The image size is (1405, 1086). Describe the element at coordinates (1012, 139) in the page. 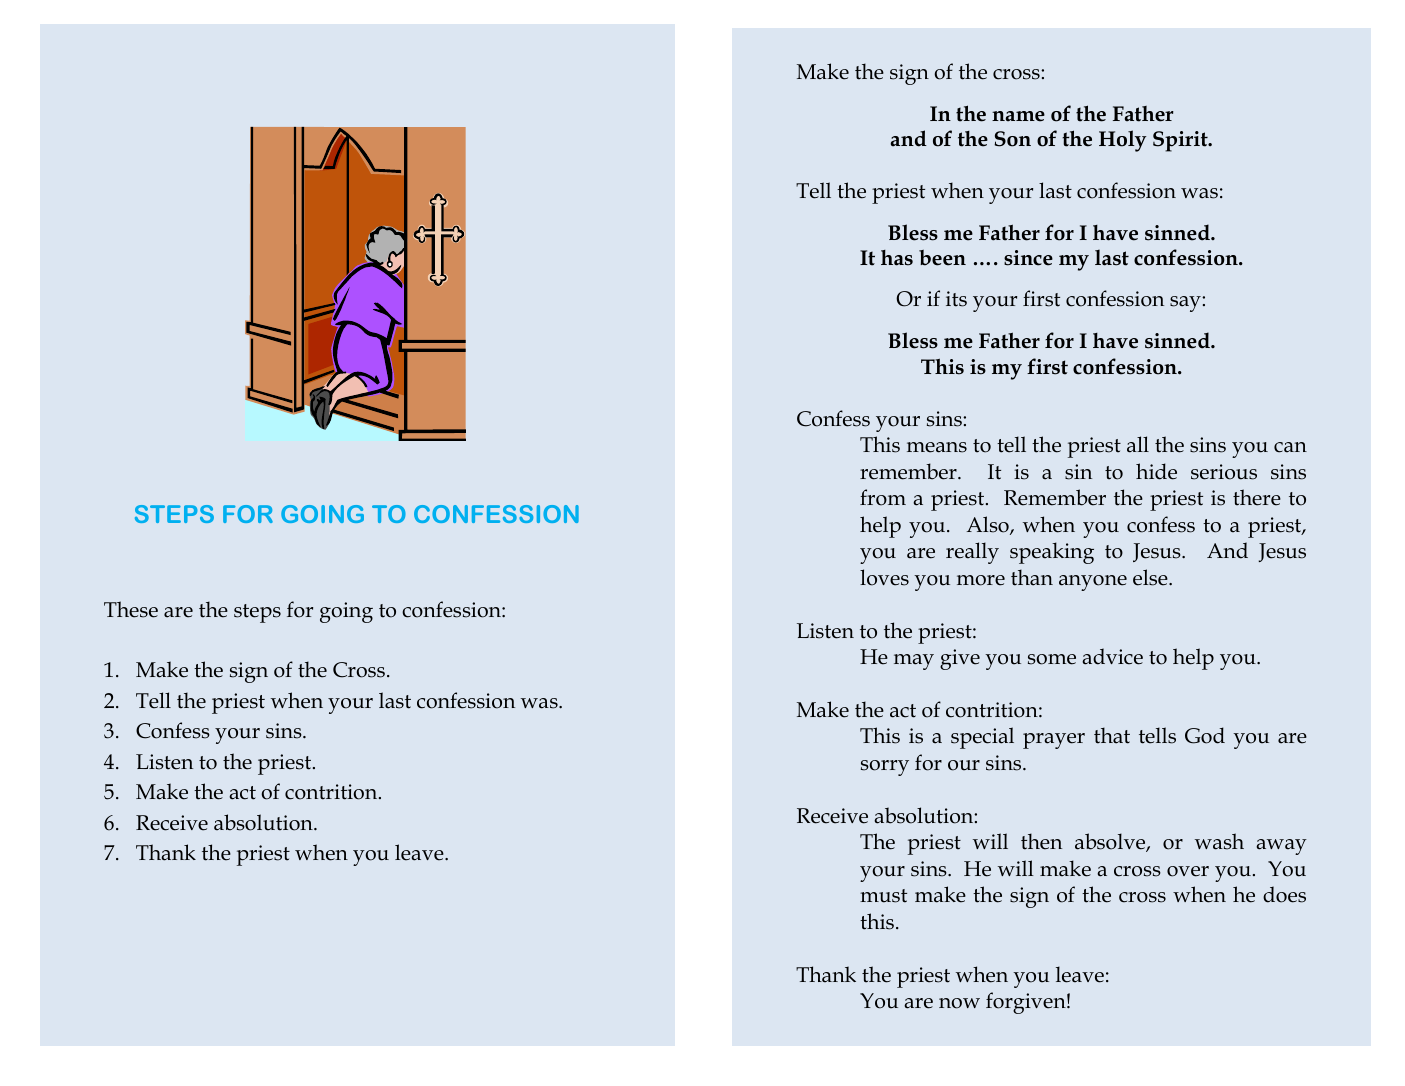

I see `Son` at that location.
